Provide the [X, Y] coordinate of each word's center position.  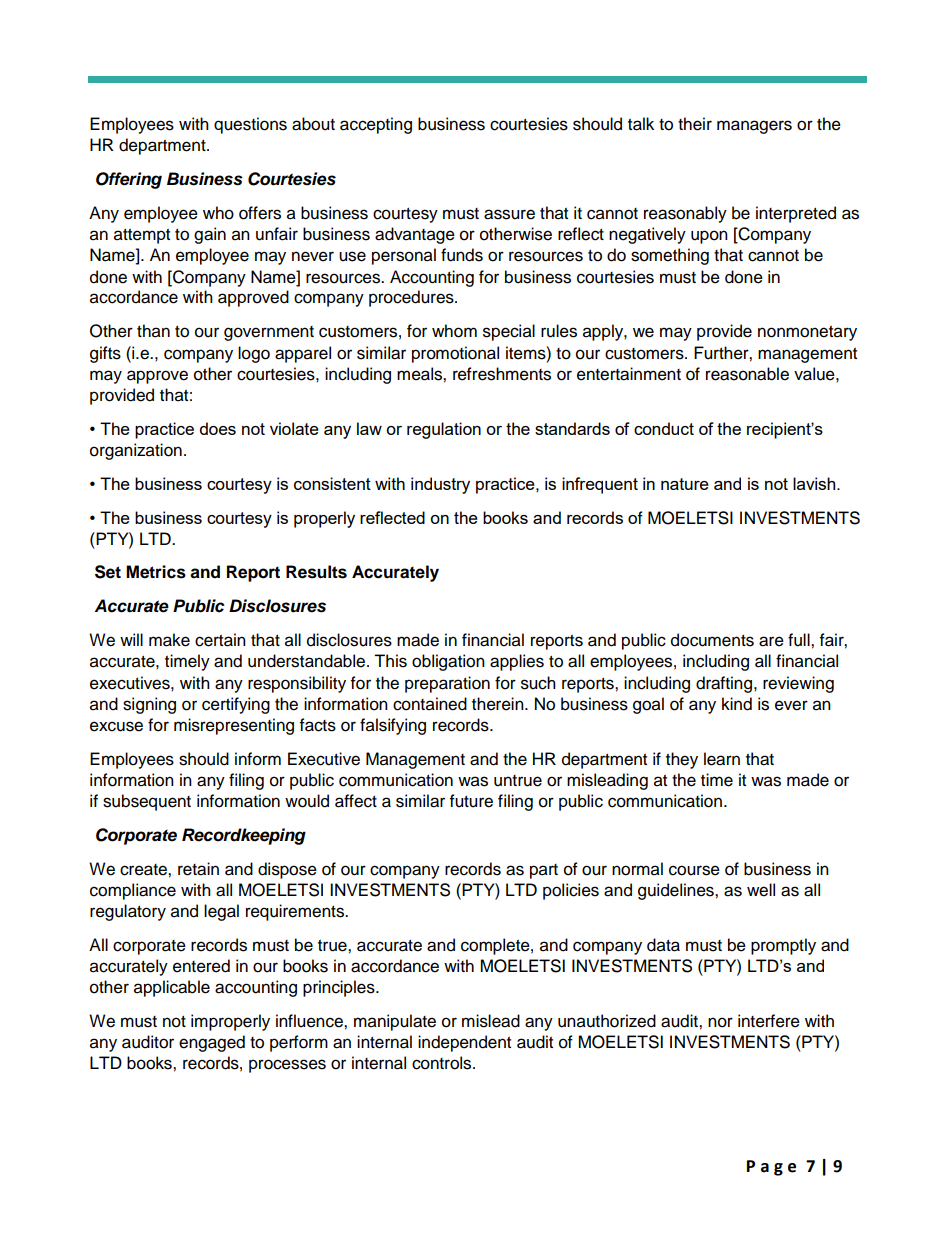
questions [250, 125]
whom [454, 331]
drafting [725, 684]
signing [149, 705]
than [153, 331]
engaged [212, 1043]
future [471, 801]
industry [440, 485]
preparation [447, 684]
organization [136, 451]
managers [754, 127]
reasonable [747, 374]
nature [685, 484]
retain [198, 869]
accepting [376, 125]
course [694, 870]
